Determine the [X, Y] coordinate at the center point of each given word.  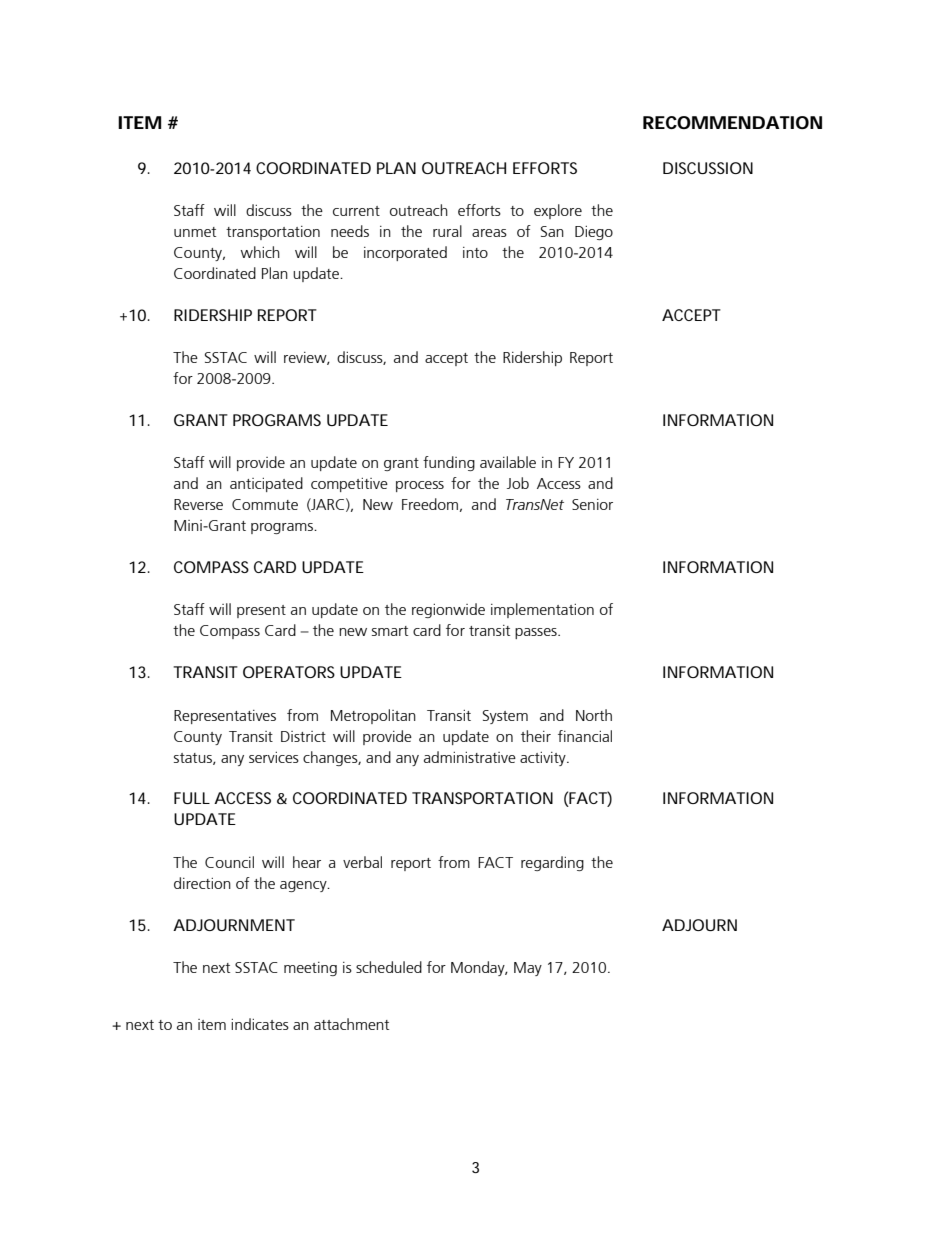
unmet [195, 232]
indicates [260, 1024]
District [303, 736]
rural [447, 231]
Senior [592, 504]
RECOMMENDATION [732, 122]
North [594, 715]
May [528, 969]
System [505, 717]
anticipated [266, 484]
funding [449, 463]
